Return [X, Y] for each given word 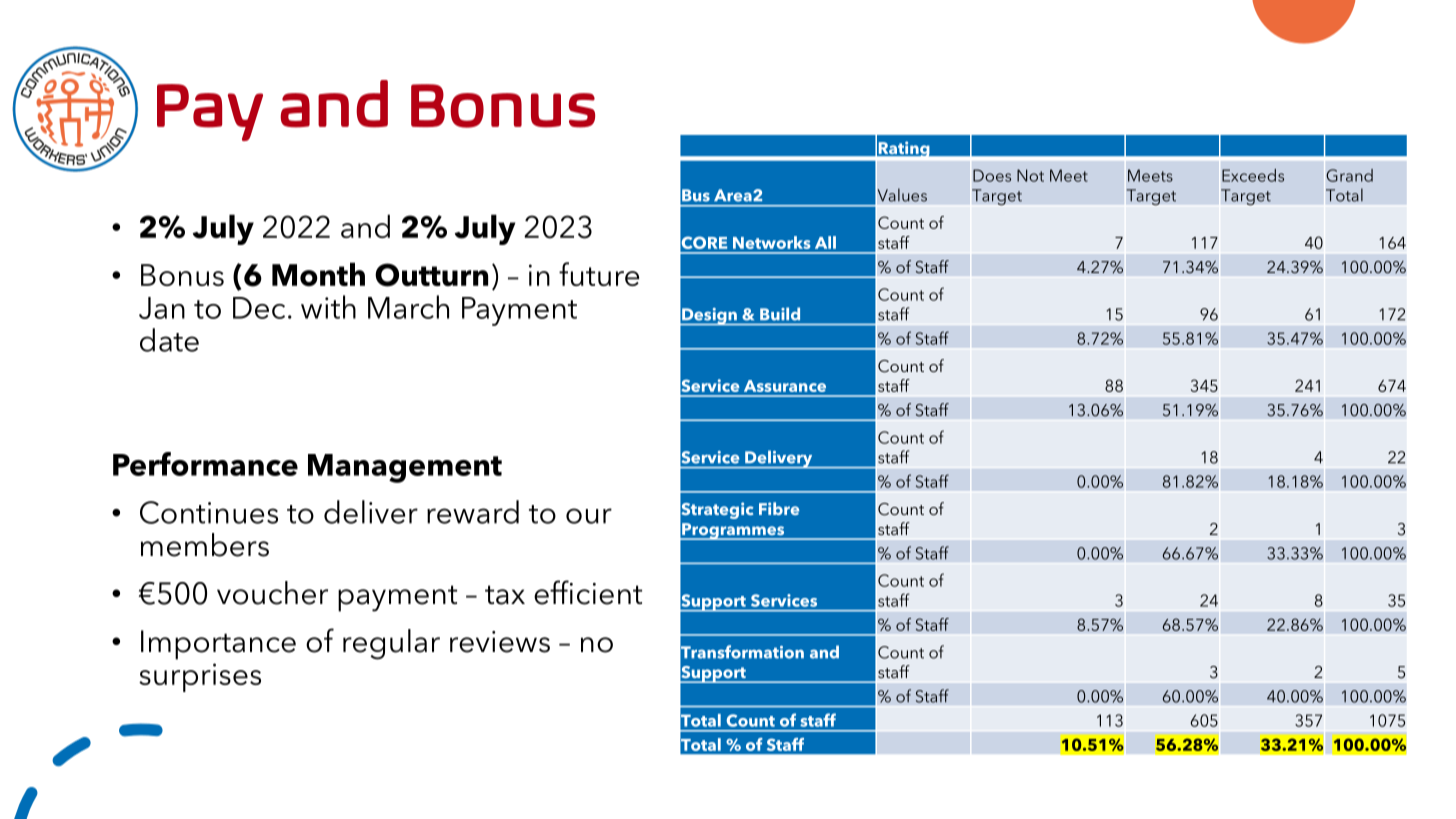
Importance [218, 645]
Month [318, 274]
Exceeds [1253, 175]
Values [902, 195]
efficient [588, 592]
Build [780, 314]
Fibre [779, 508]
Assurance [785, 386]
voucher [272, 593]
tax [505, 595]
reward [473, 512]
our [589, 516]
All [825, 242]
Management [405, 468]
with [328, 307]
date [169, 340]
